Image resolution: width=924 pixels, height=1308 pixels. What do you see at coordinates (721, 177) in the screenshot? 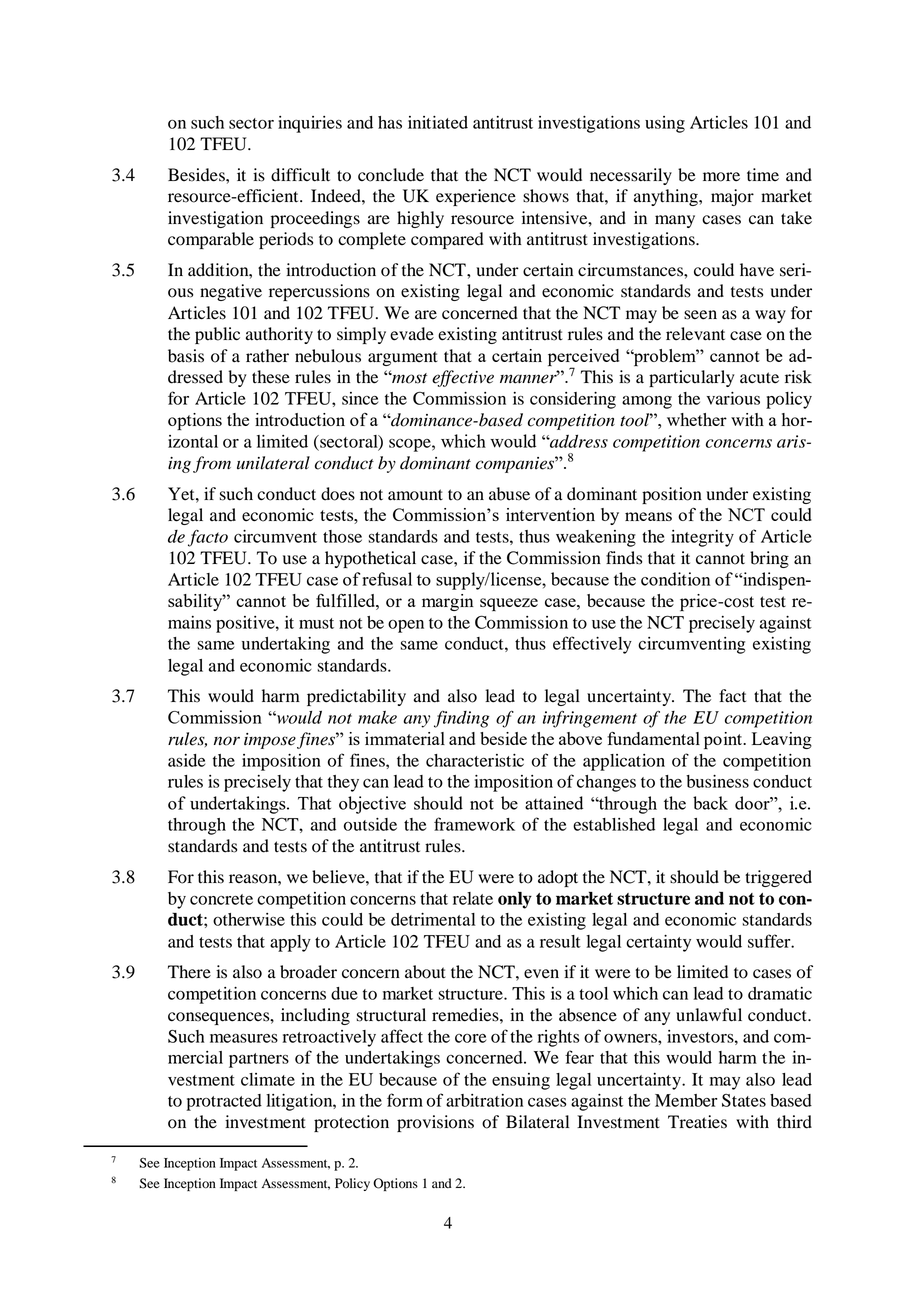
I see `more` at bounding box center [721, 177].
